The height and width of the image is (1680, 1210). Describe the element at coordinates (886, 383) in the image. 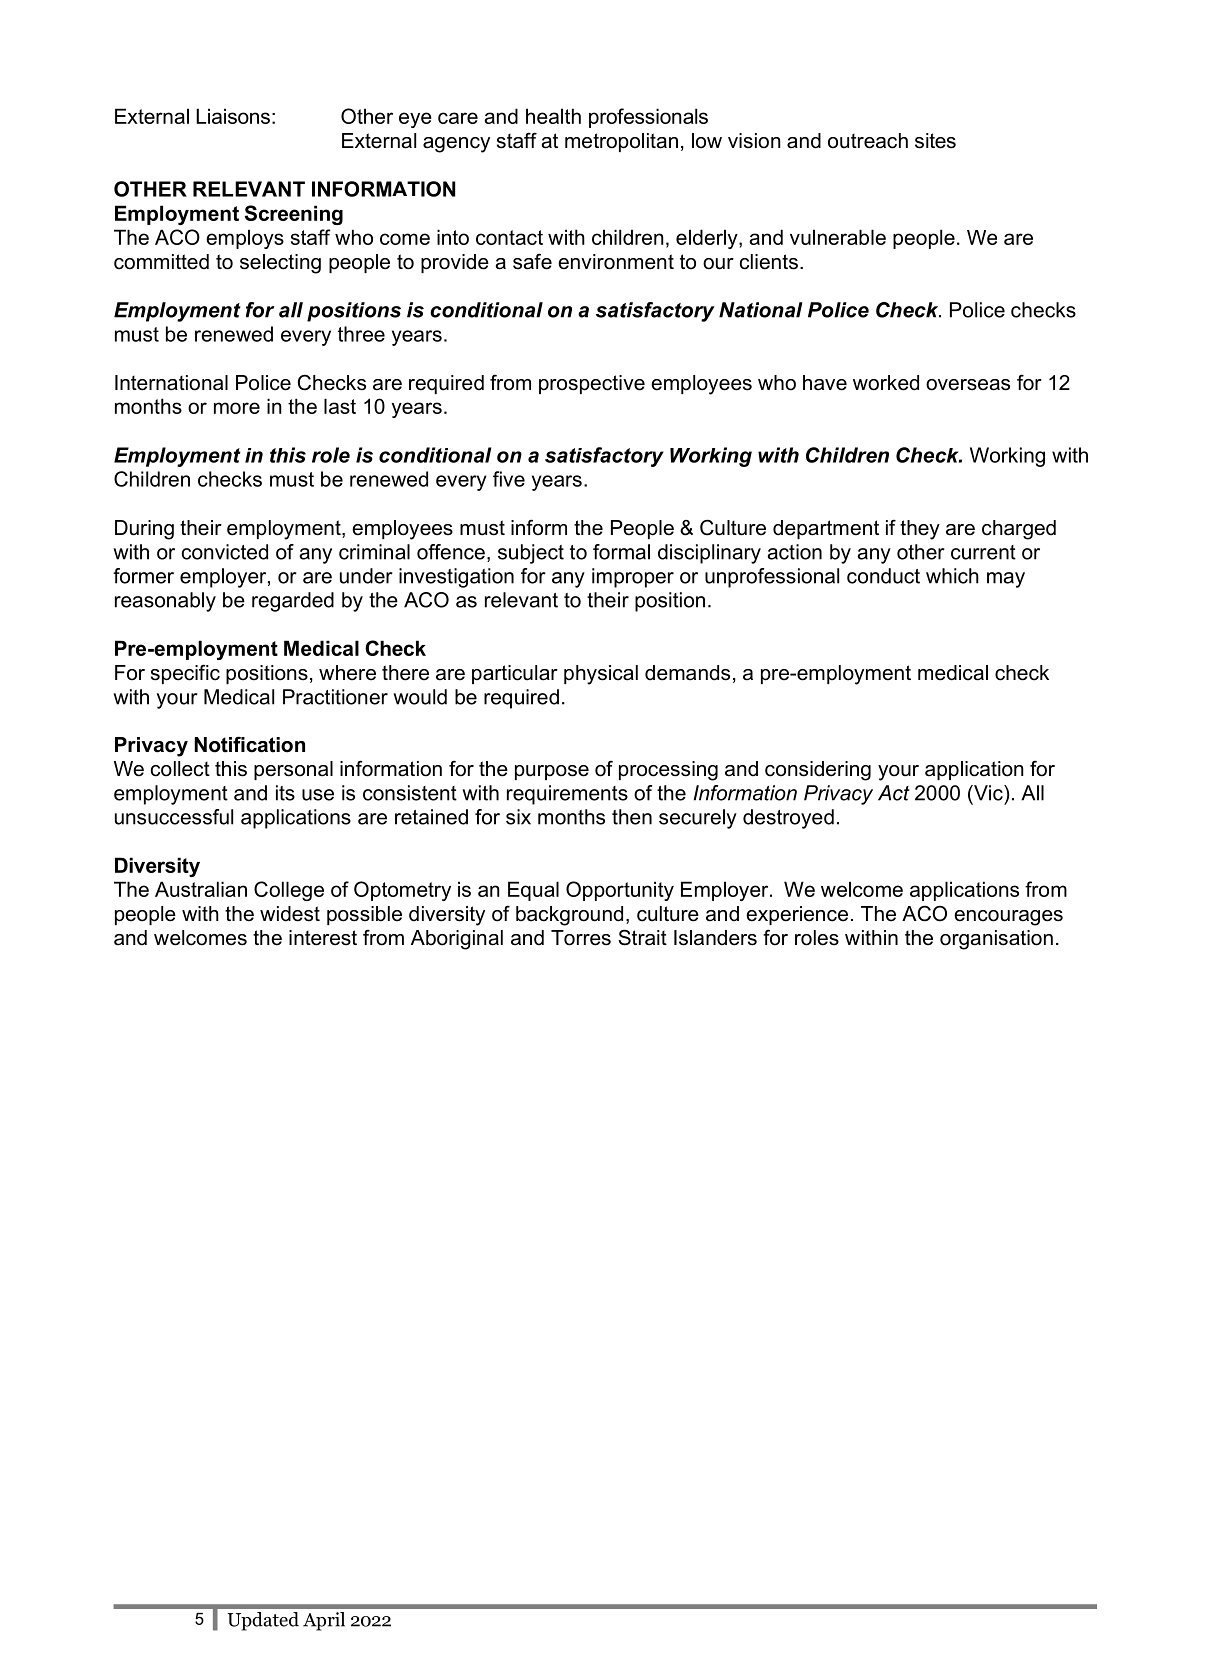

I see `worked` at that location.
